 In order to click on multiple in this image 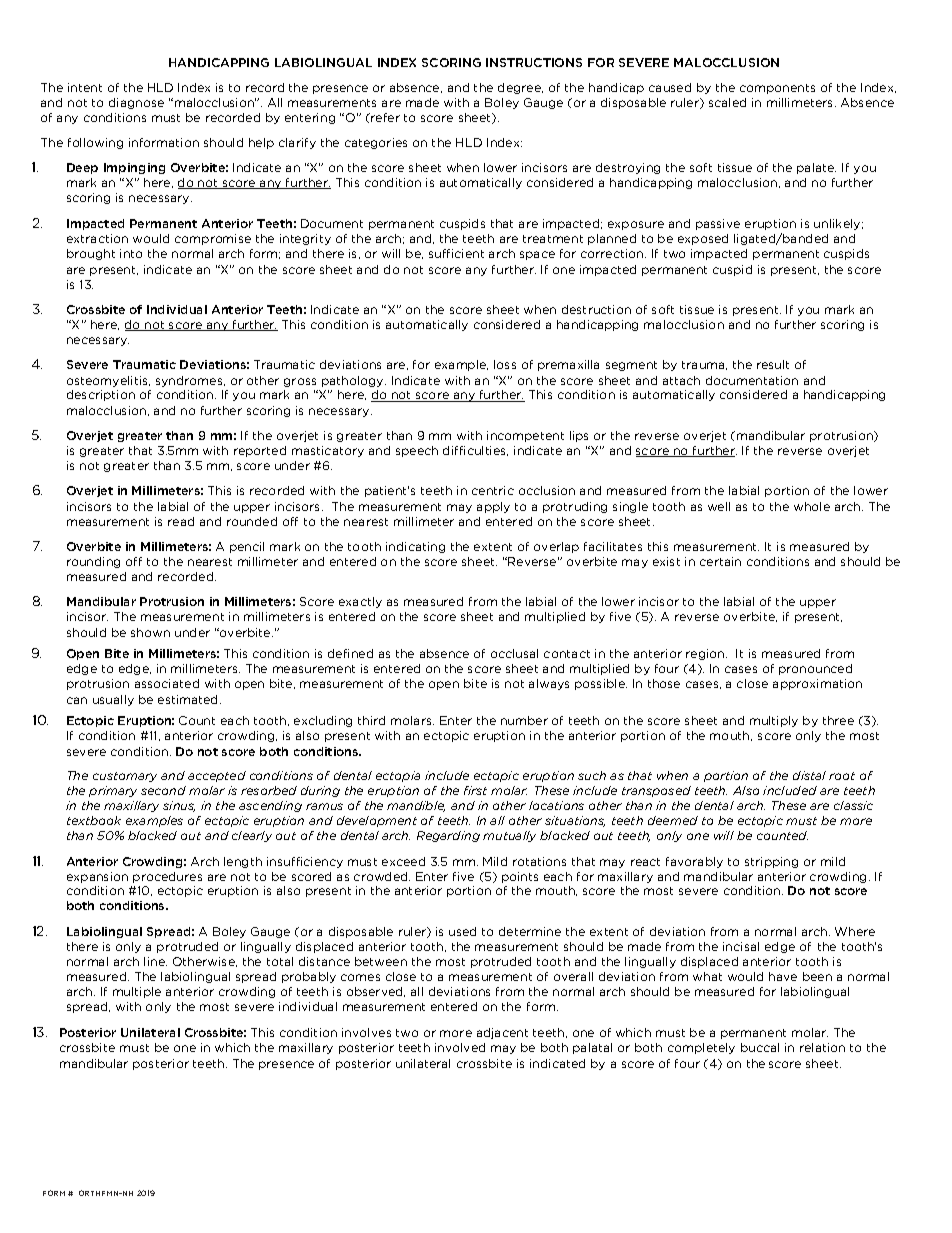, I will do `click(137, 992)`.
